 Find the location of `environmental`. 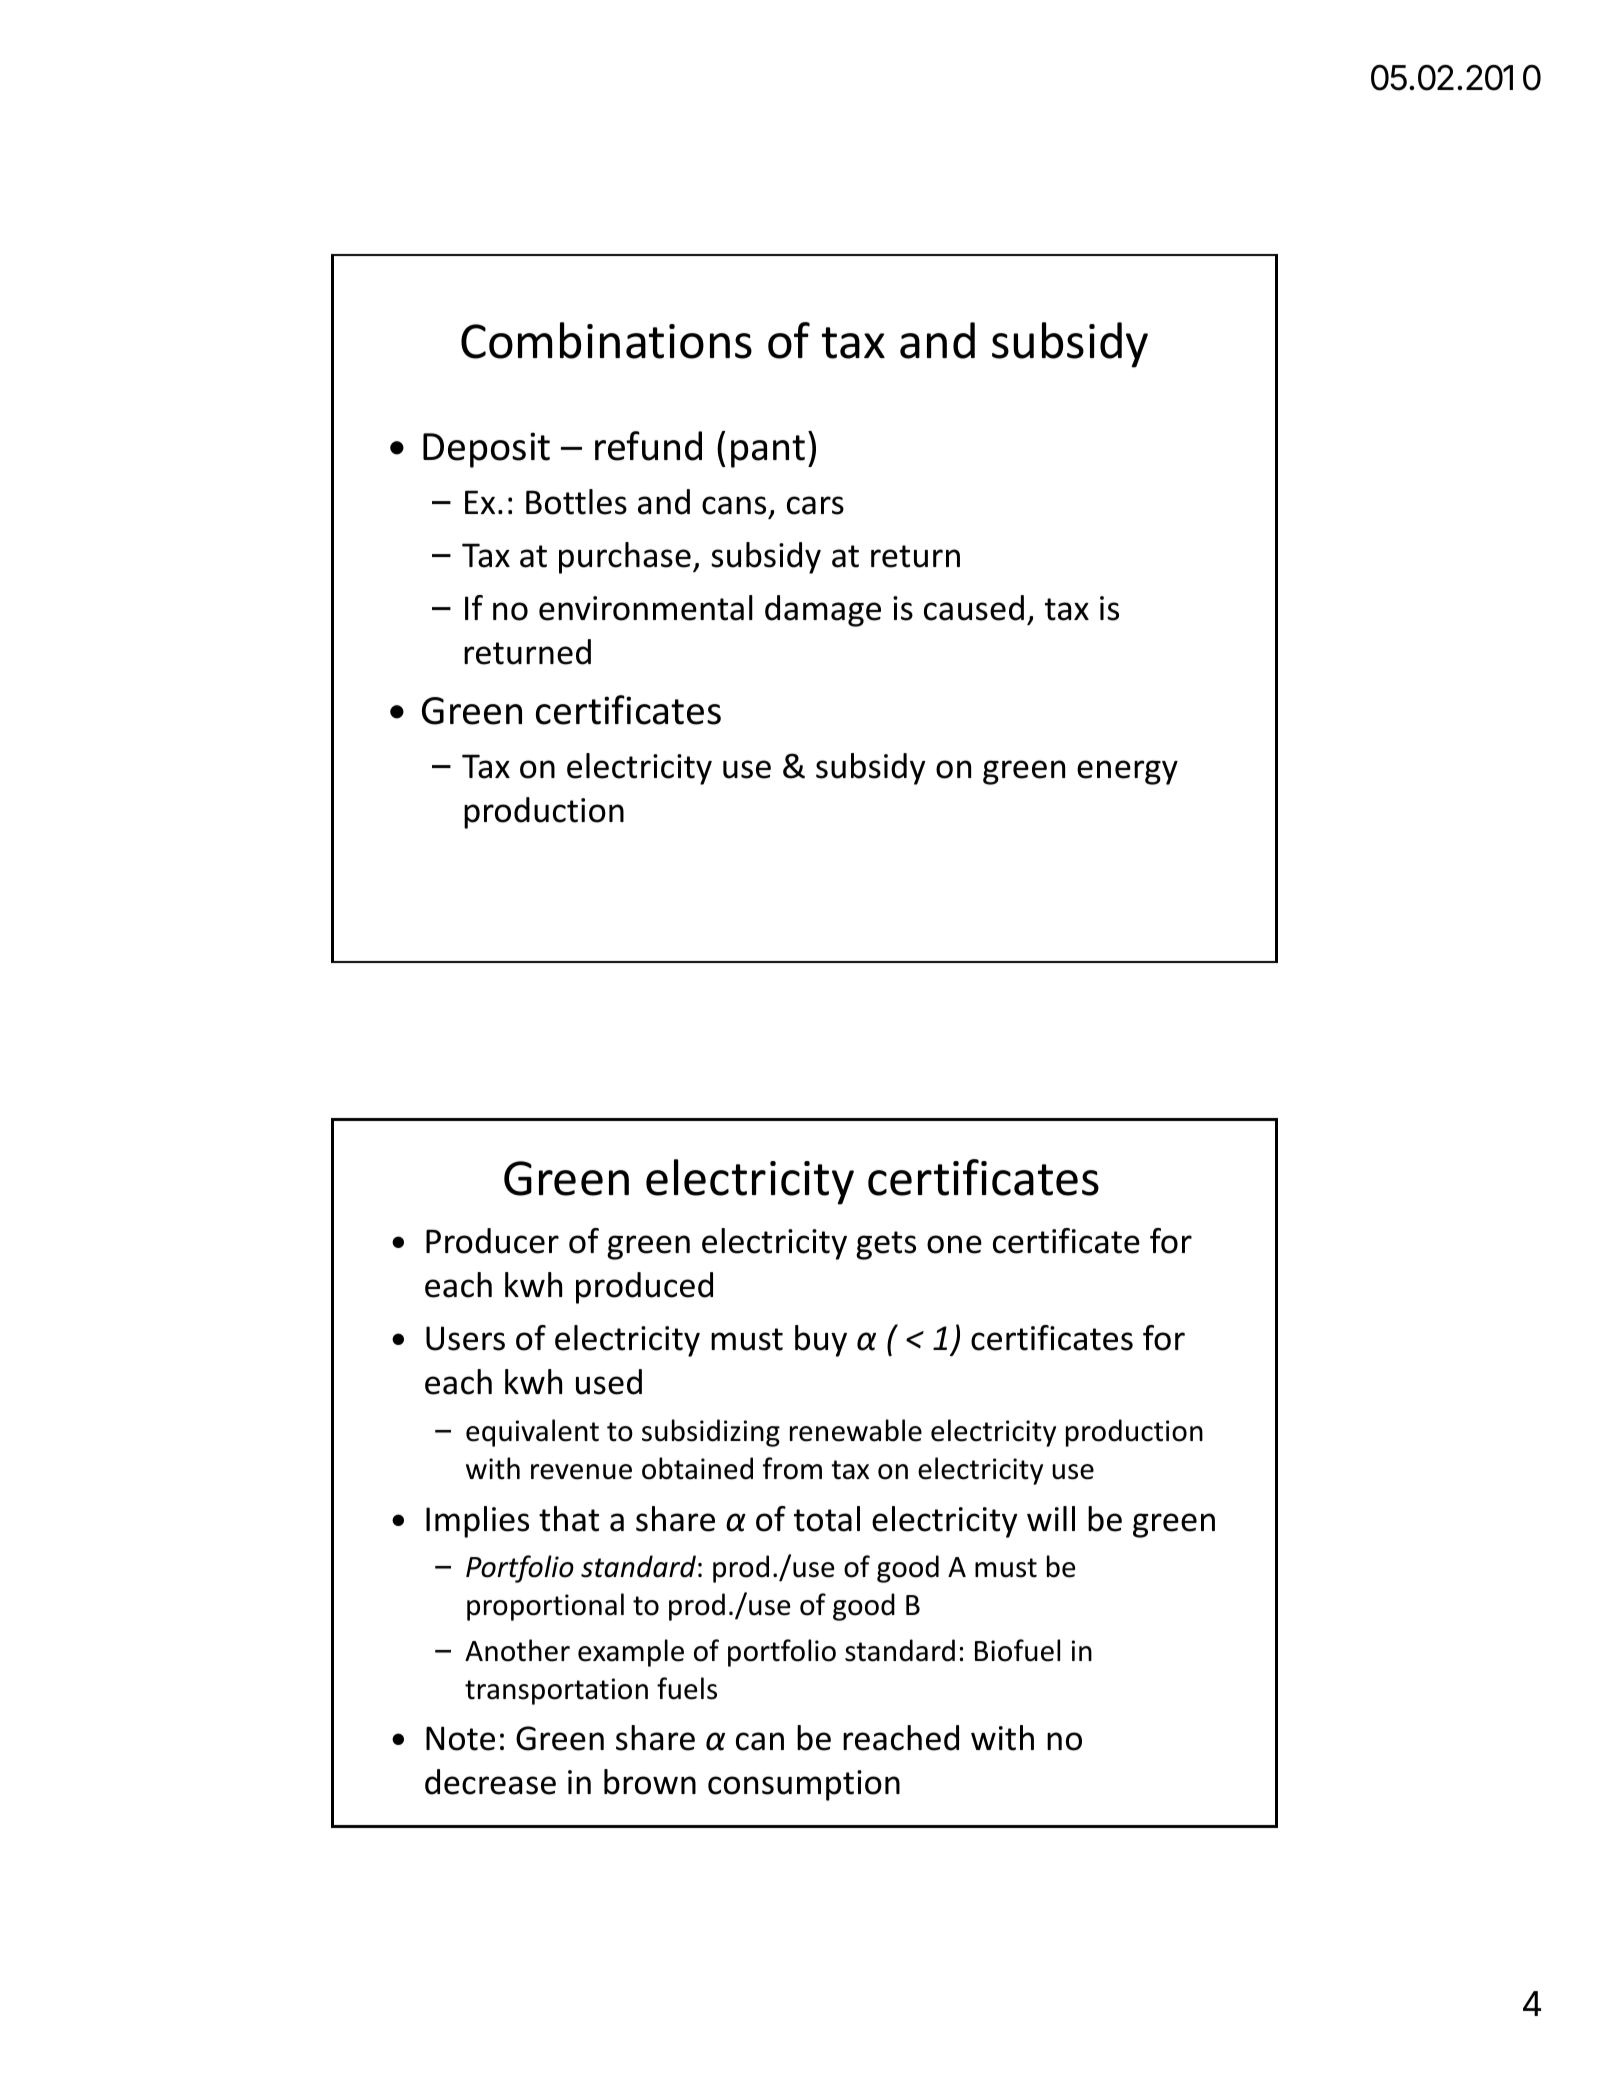

environmental is located at coordinates (646, 608).
